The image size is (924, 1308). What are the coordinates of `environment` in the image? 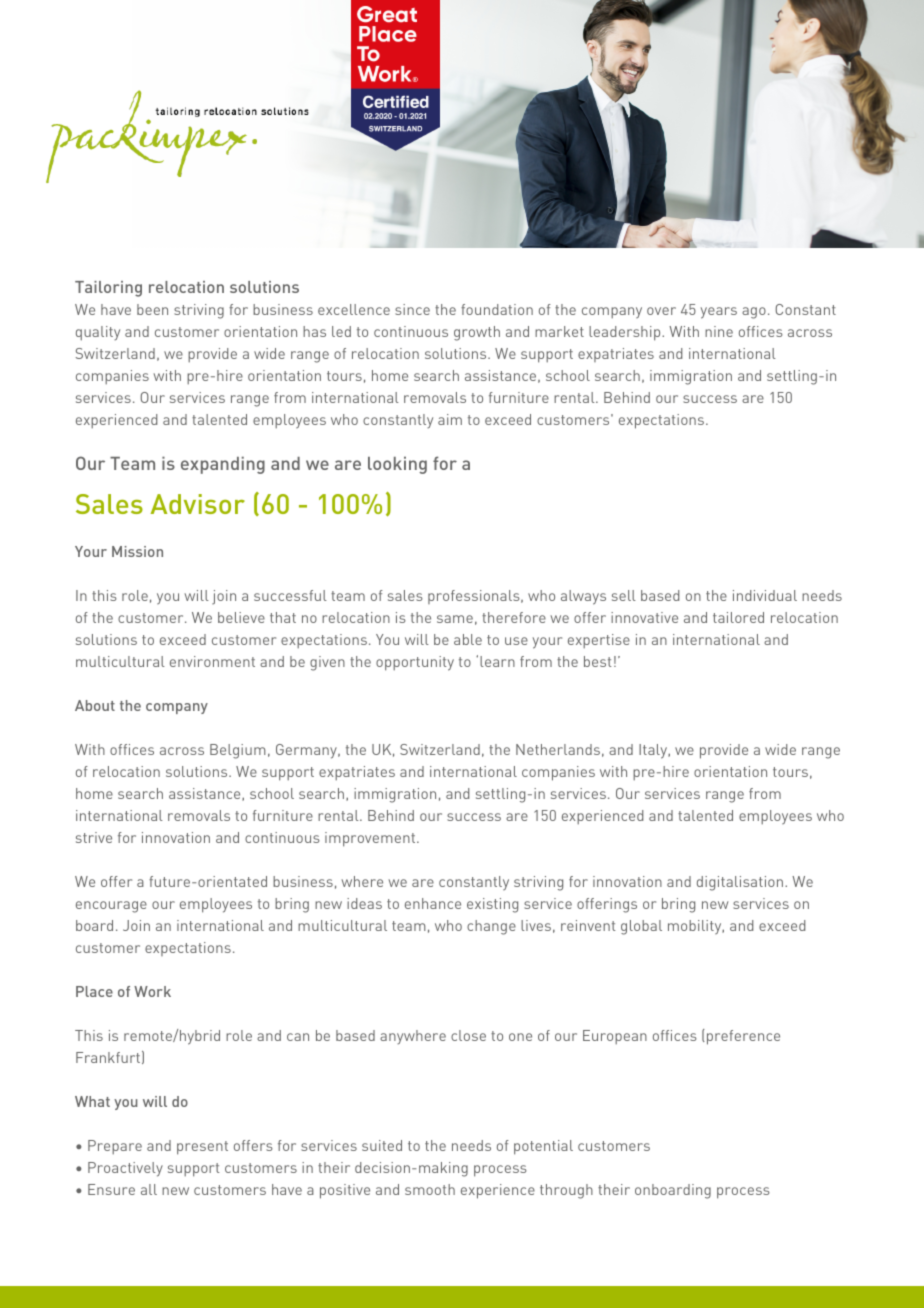 It's located at (212, 661).
